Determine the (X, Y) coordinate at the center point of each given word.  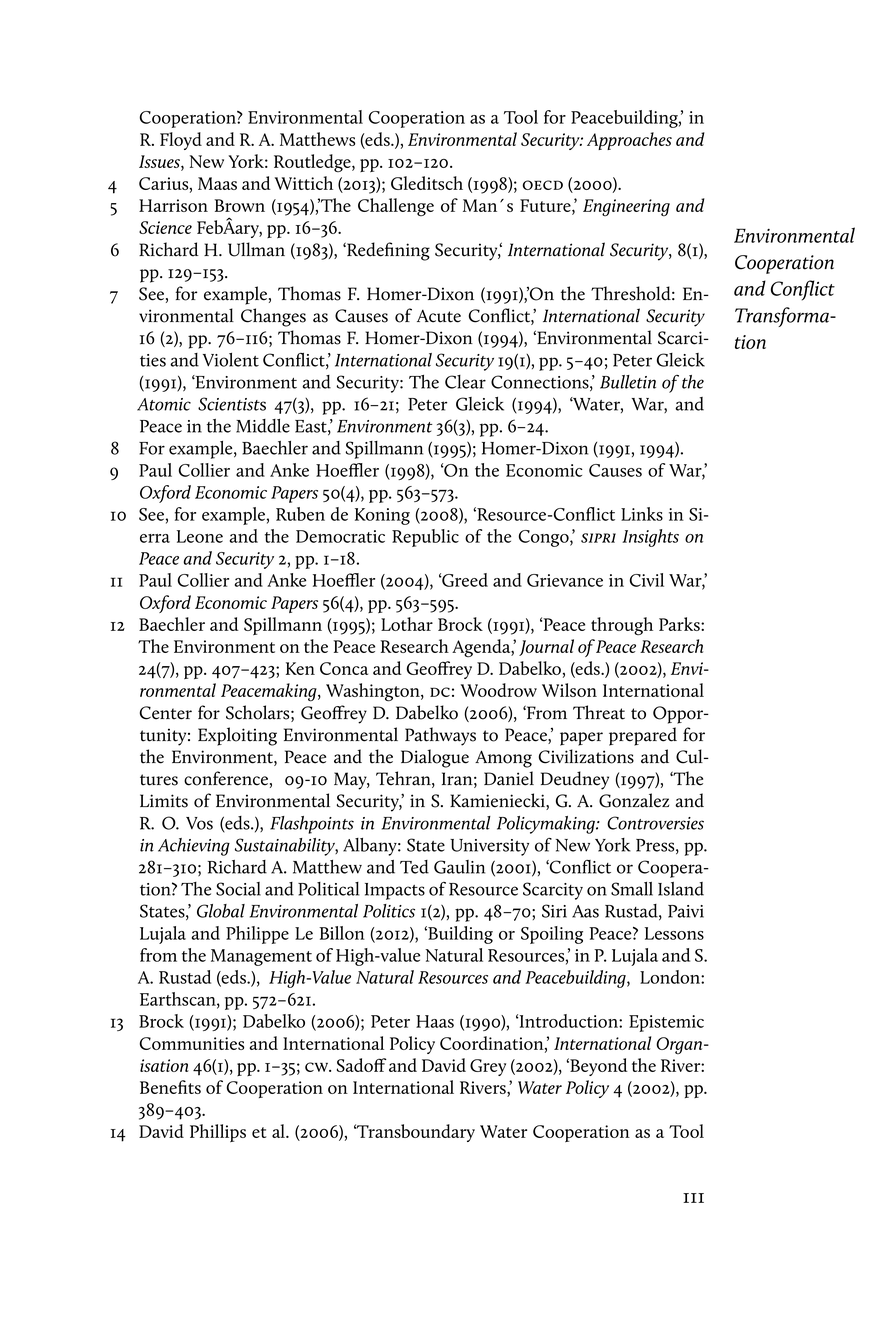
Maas (217, 183)
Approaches (629, 141)
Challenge (396, 207)
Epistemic (666, 1023)
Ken (300, 668)
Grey (488, 1067)
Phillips (218, 1133)
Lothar (407, 624)
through (622, 626)
